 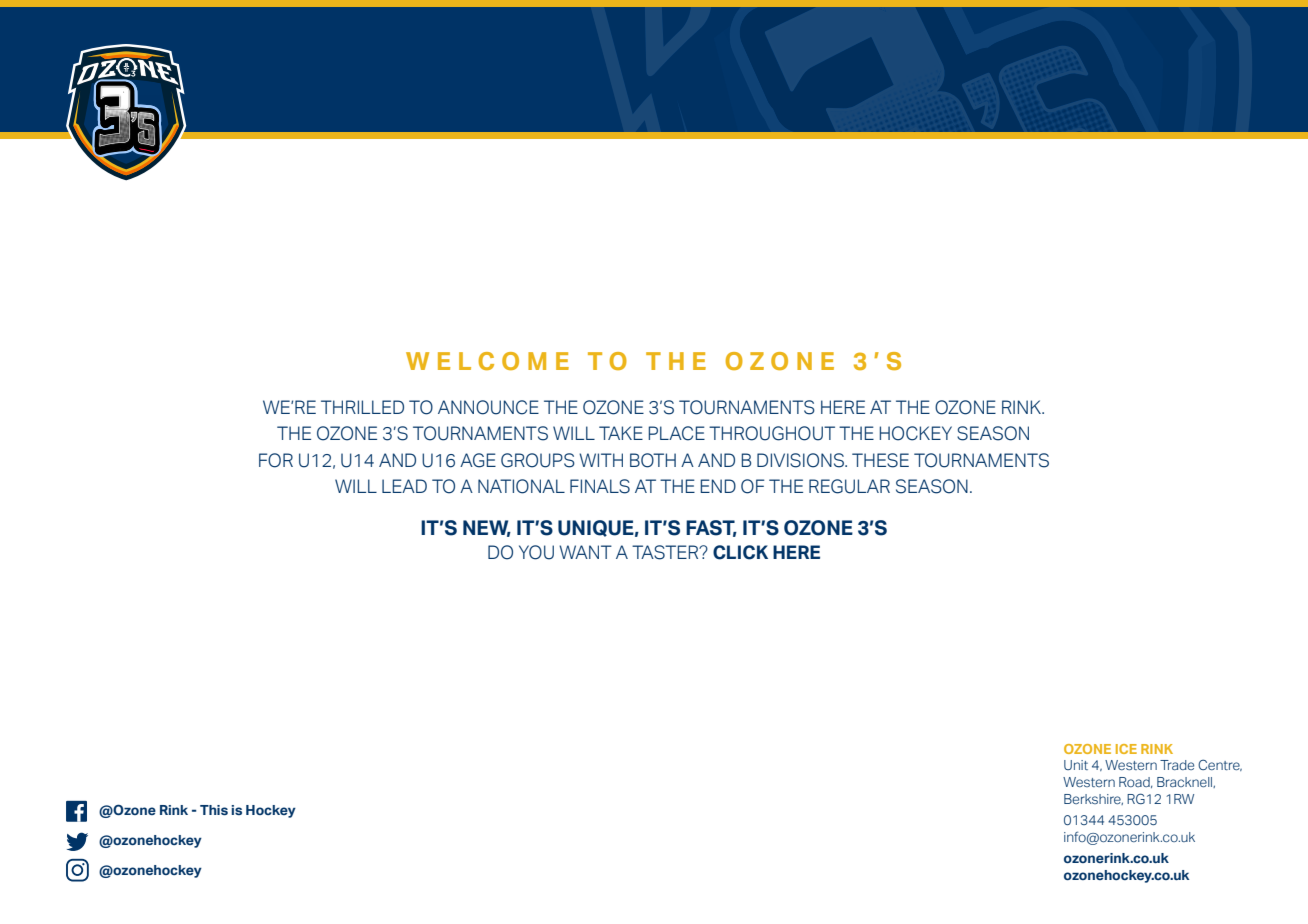 I want to click on Unit, so click(x=1076, y=765).
